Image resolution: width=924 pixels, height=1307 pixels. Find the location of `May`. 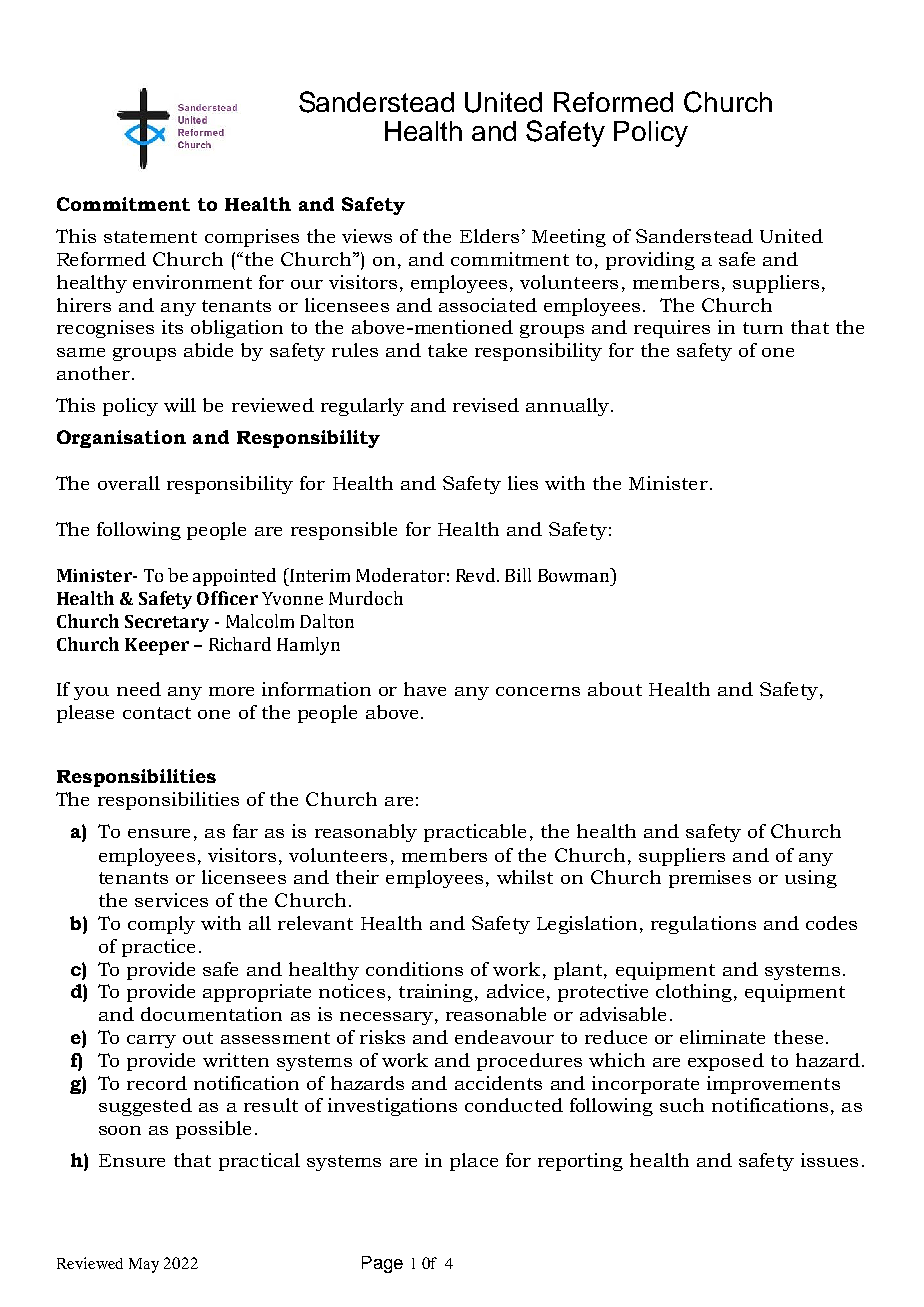

May is located at coordinates (144, 1265).
